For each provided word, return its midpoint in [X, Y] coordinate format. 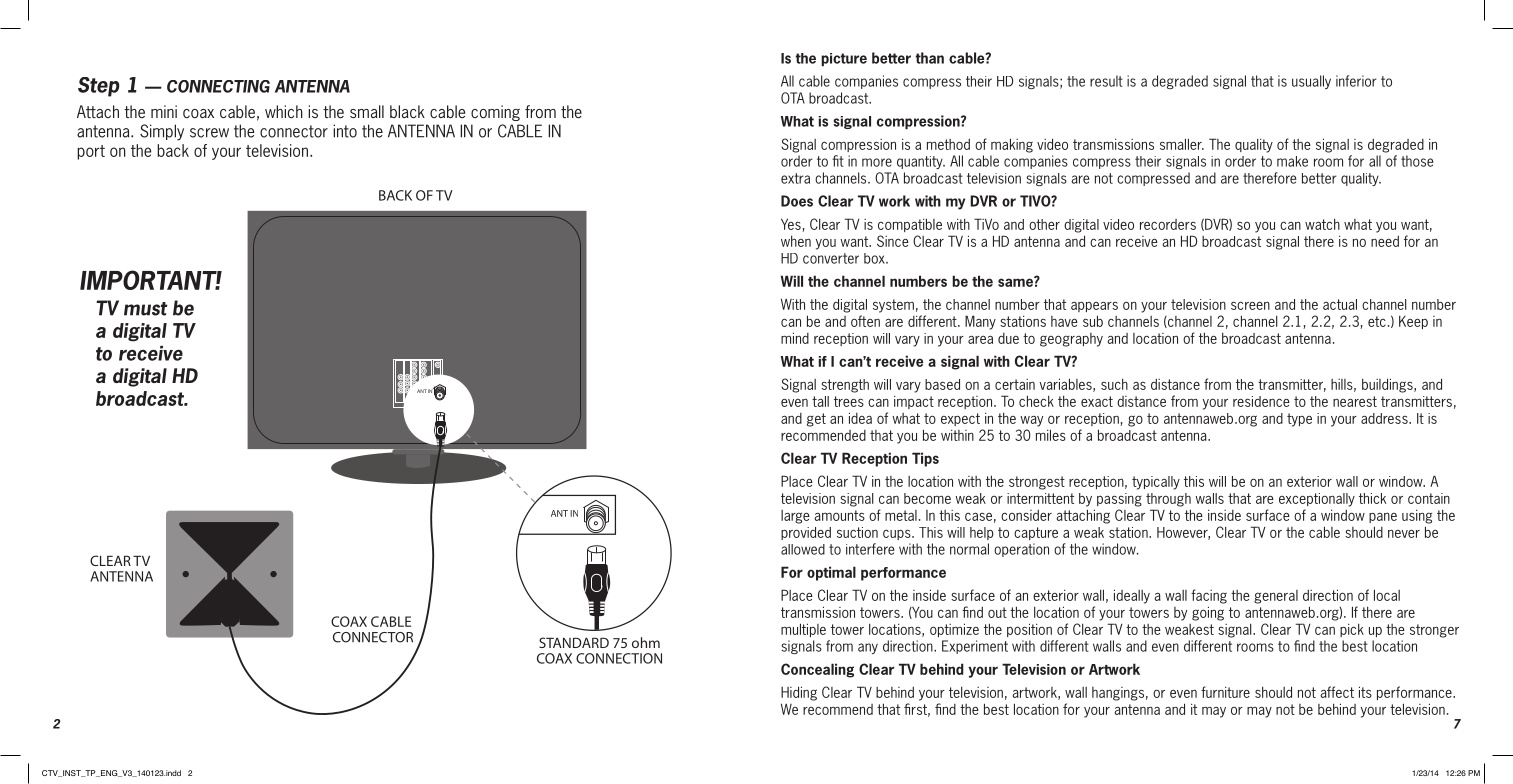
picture [844, 59]
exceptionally [1317, 500]
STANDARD [574, 642]
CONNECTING [218, 86]
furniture [1225, 692]
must [145, 309]
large [795, 517]
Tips [925, 459]
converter [831, 258]
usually [1311, 82]
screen [1250, 305]
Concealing [817, 670]
